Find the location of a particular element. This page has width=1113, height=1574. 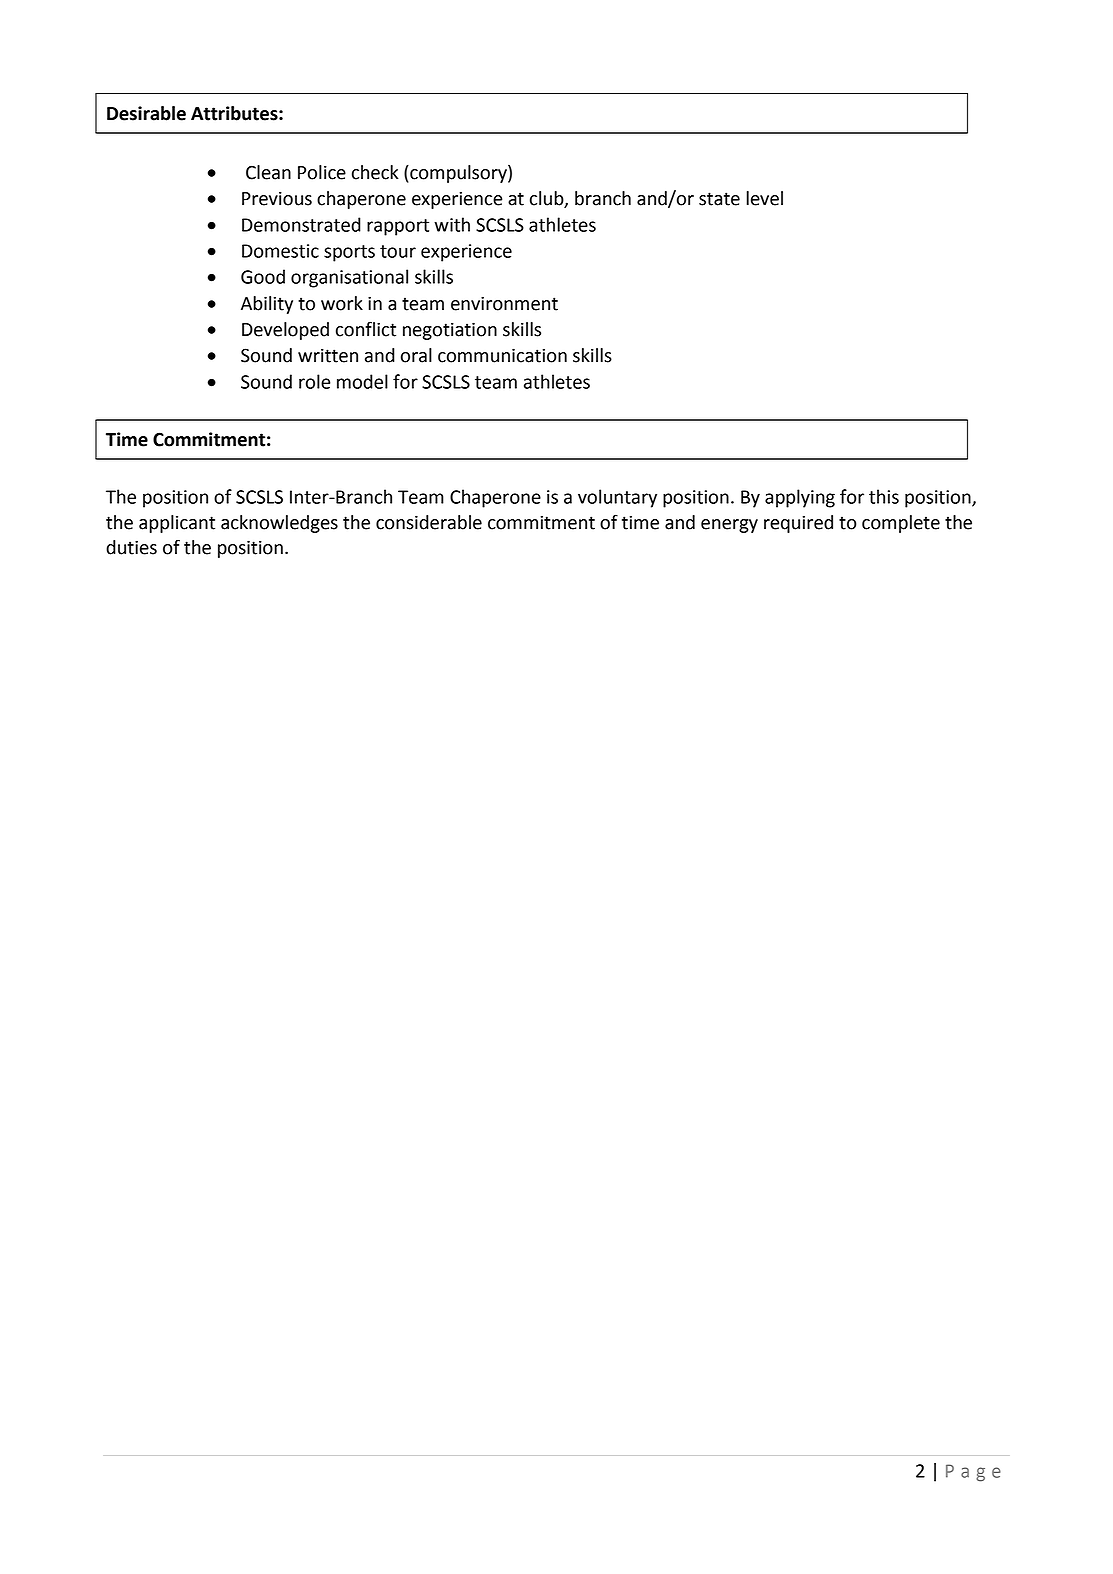

level is located at coordinates (765, 198).
